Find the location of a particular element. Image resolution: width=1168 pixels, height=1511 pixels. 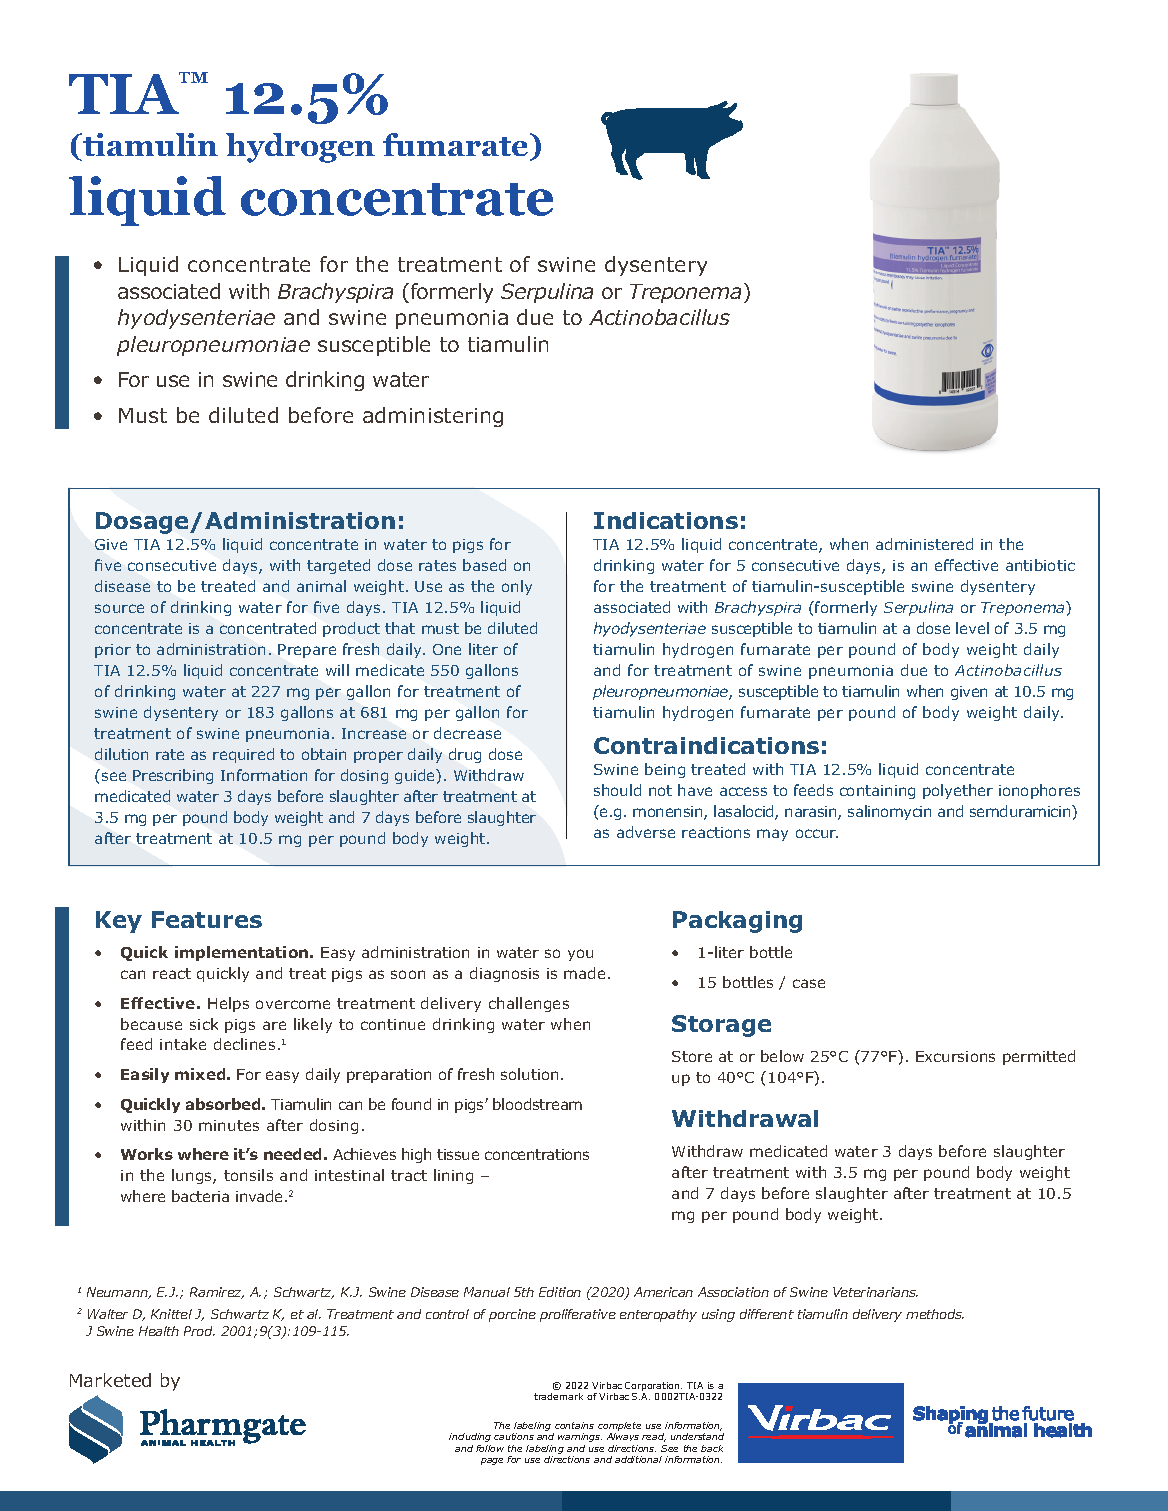

containing is located at coordinates (877, 792).
